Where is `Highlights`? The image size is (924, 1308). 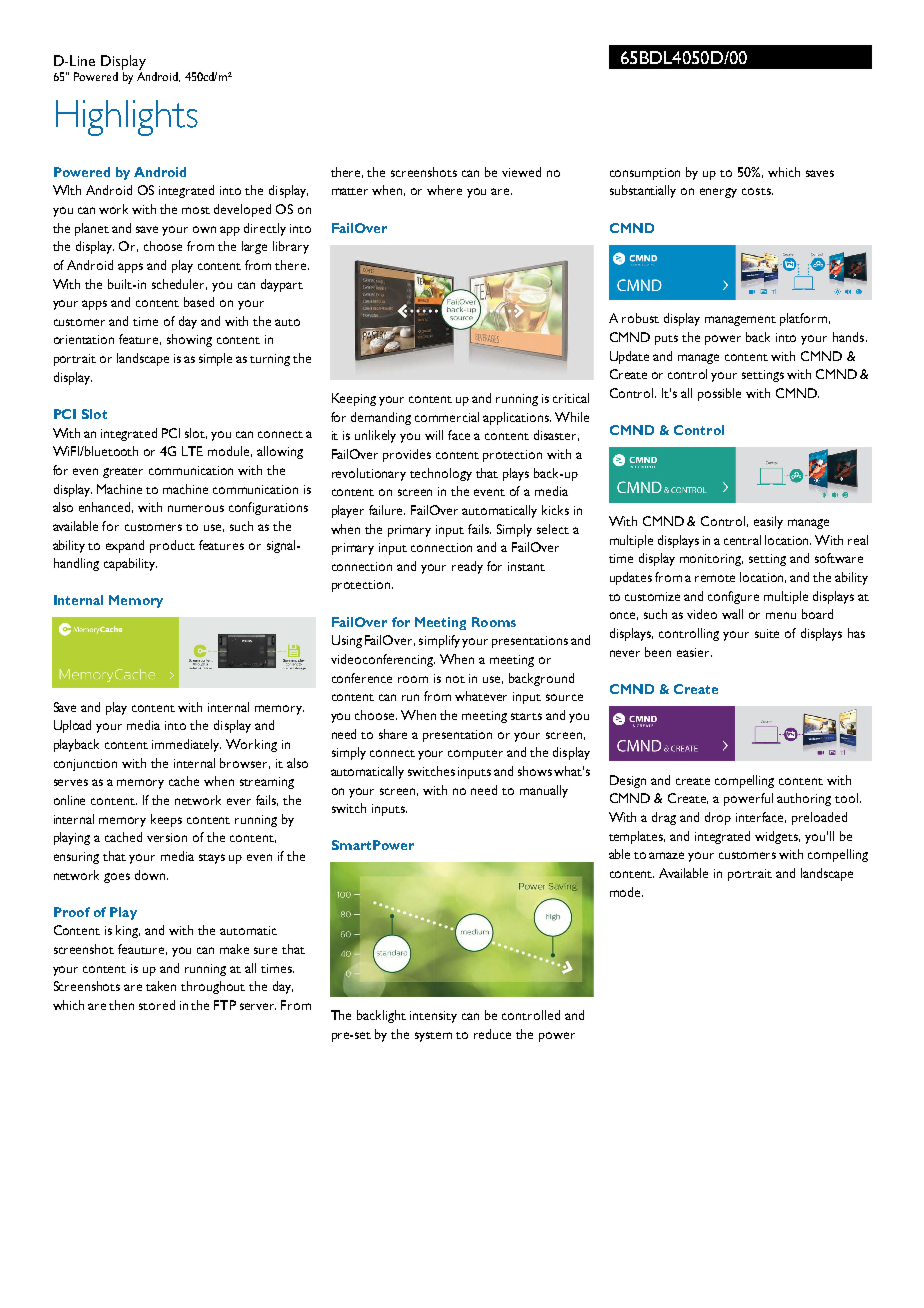 Highlights is located at coordinates (127, 118).
